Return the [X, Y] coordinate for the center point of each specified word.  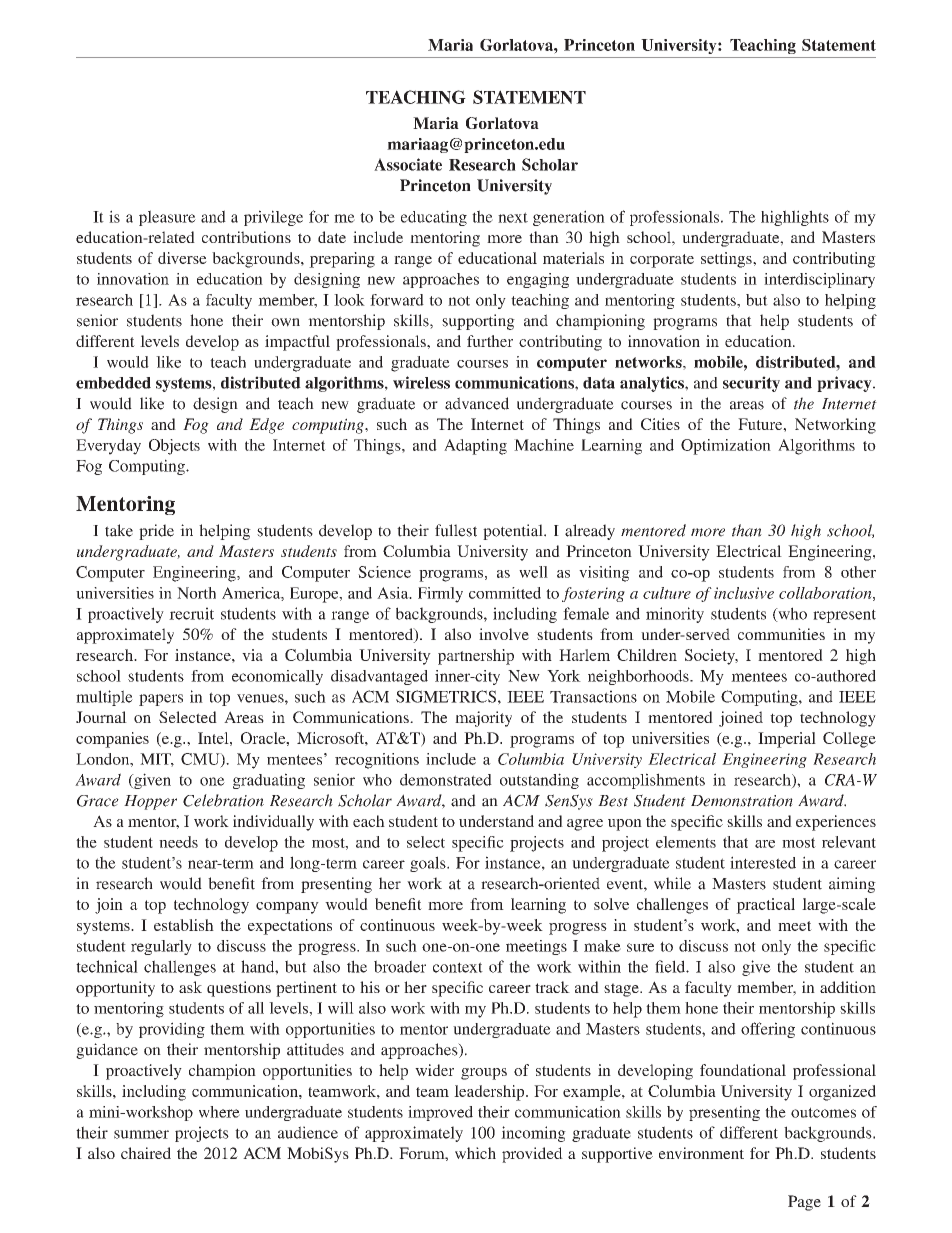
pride [156, 532]
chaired [146, 1153]
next [513, 217]
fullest [456, 530]
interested [763, 862]
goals [429, 864]
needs [178, 842]
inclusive [744, 593]
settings [727, 260]
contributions [246, 237]
